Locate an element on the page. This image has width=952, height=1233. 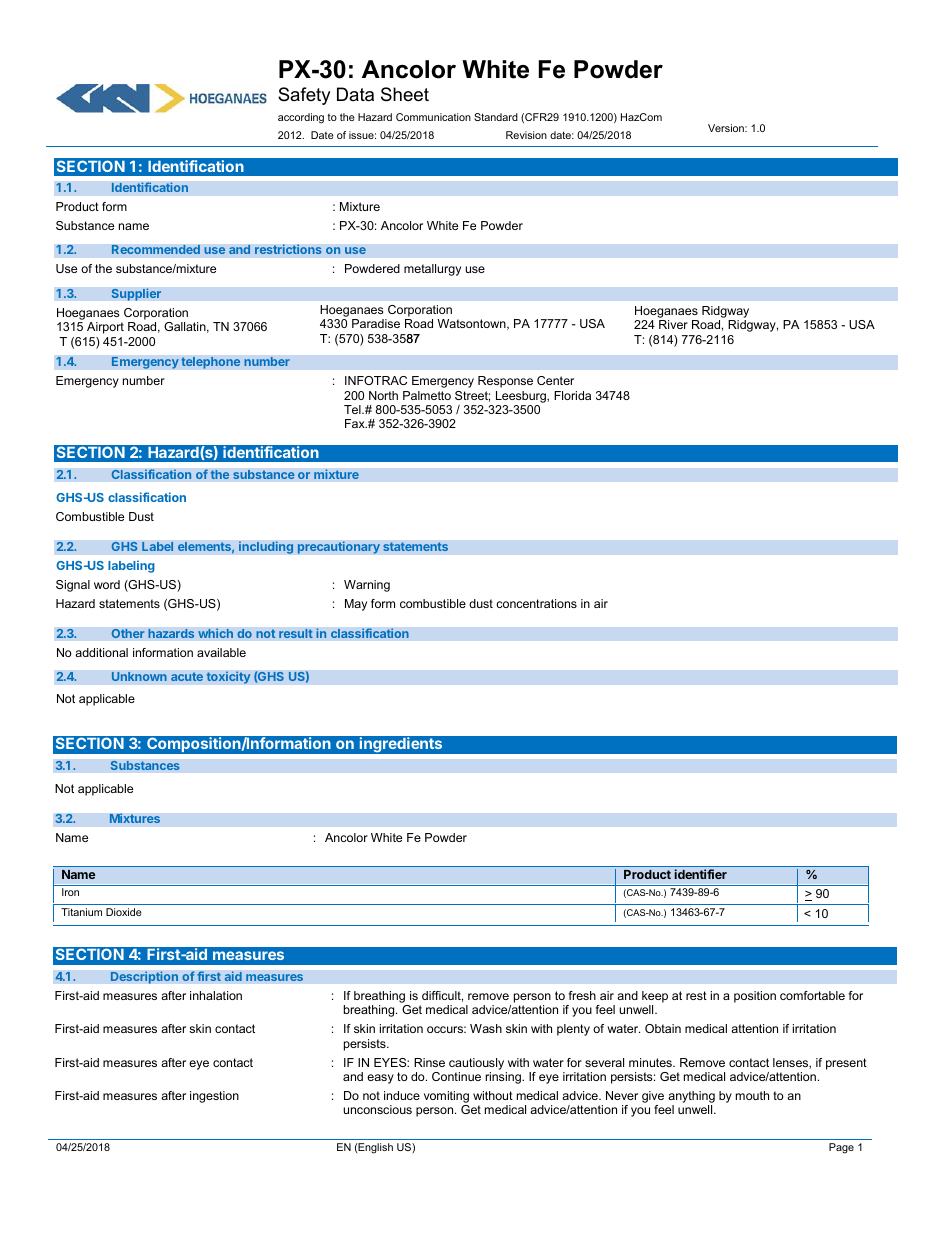
Revision is located at coordinates (526, 135).
